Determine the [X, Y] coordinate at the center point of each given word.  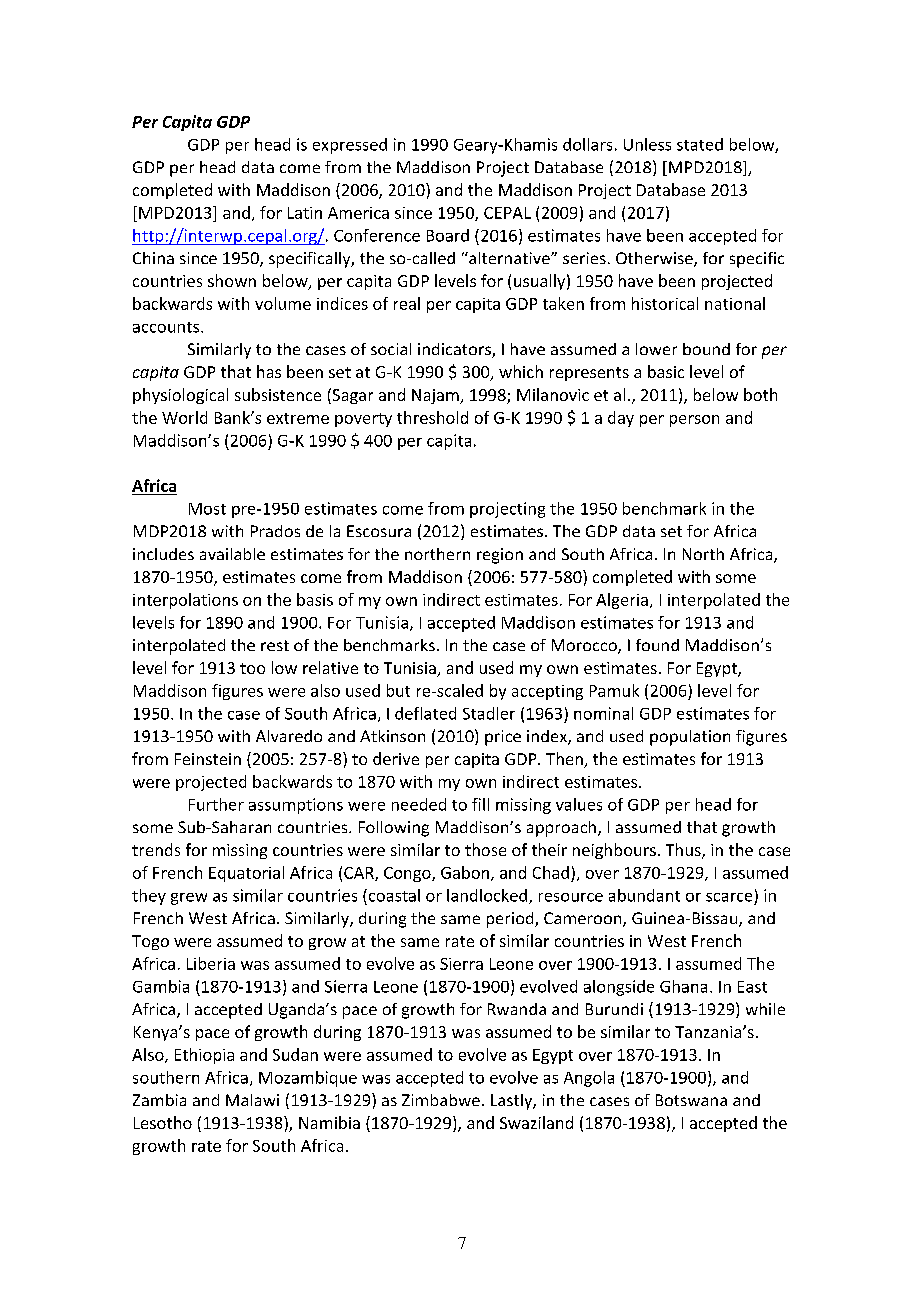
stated [700, 144]
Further [216, 804]
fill [480, 804]
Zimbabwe [441, 1100]
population [690, 738]
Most [207, 509]
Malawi [252, 1100]
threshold [432, 417]
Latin [305, 213]
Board [448, 235]
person [694, 421]
